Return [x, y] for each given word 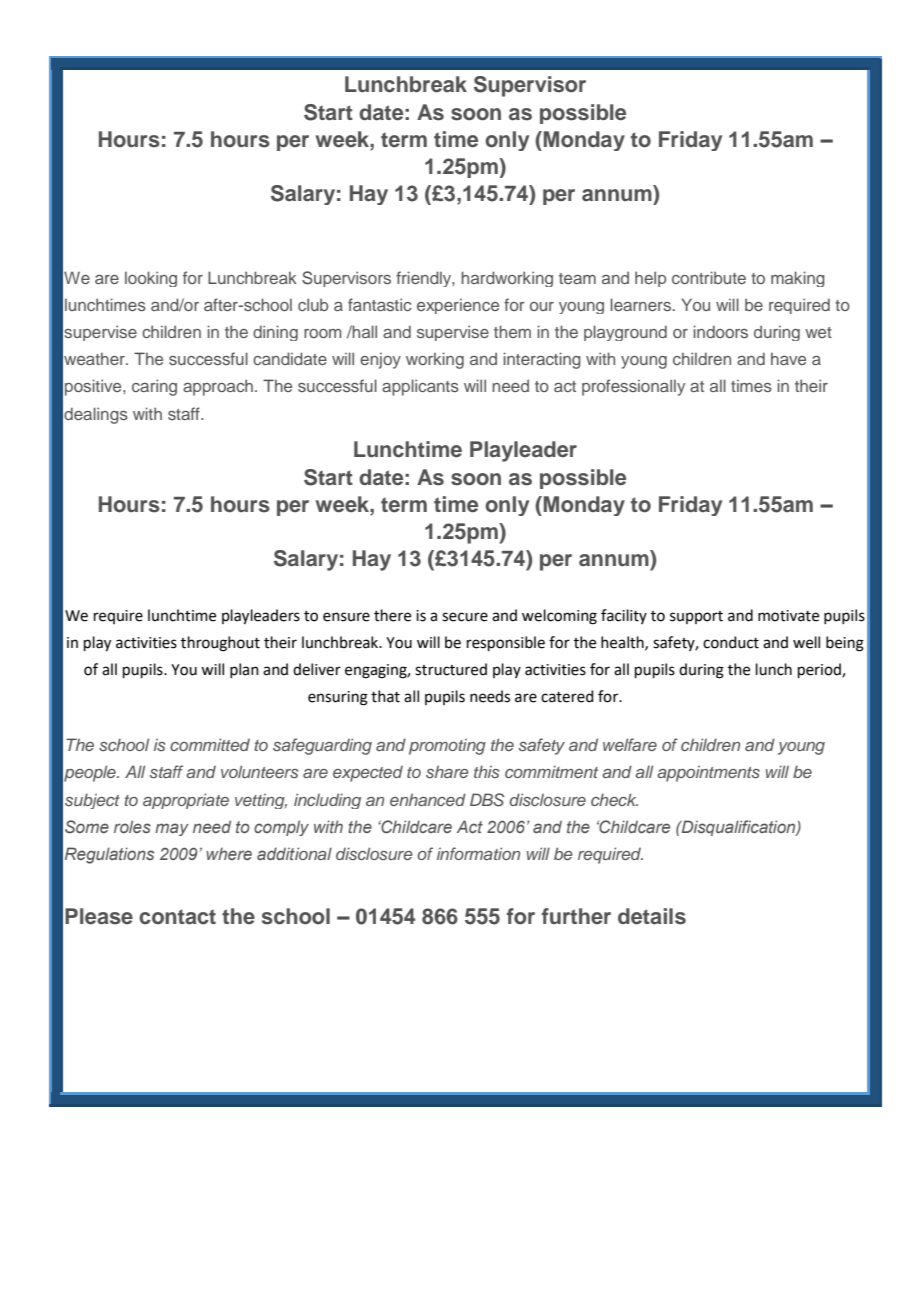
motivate [788, 616]
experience [458, 306]
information [478, 853]
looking [151, 279]
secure [465, 617]
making [798, 279]
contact [177, 917]
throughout [220, 644]
